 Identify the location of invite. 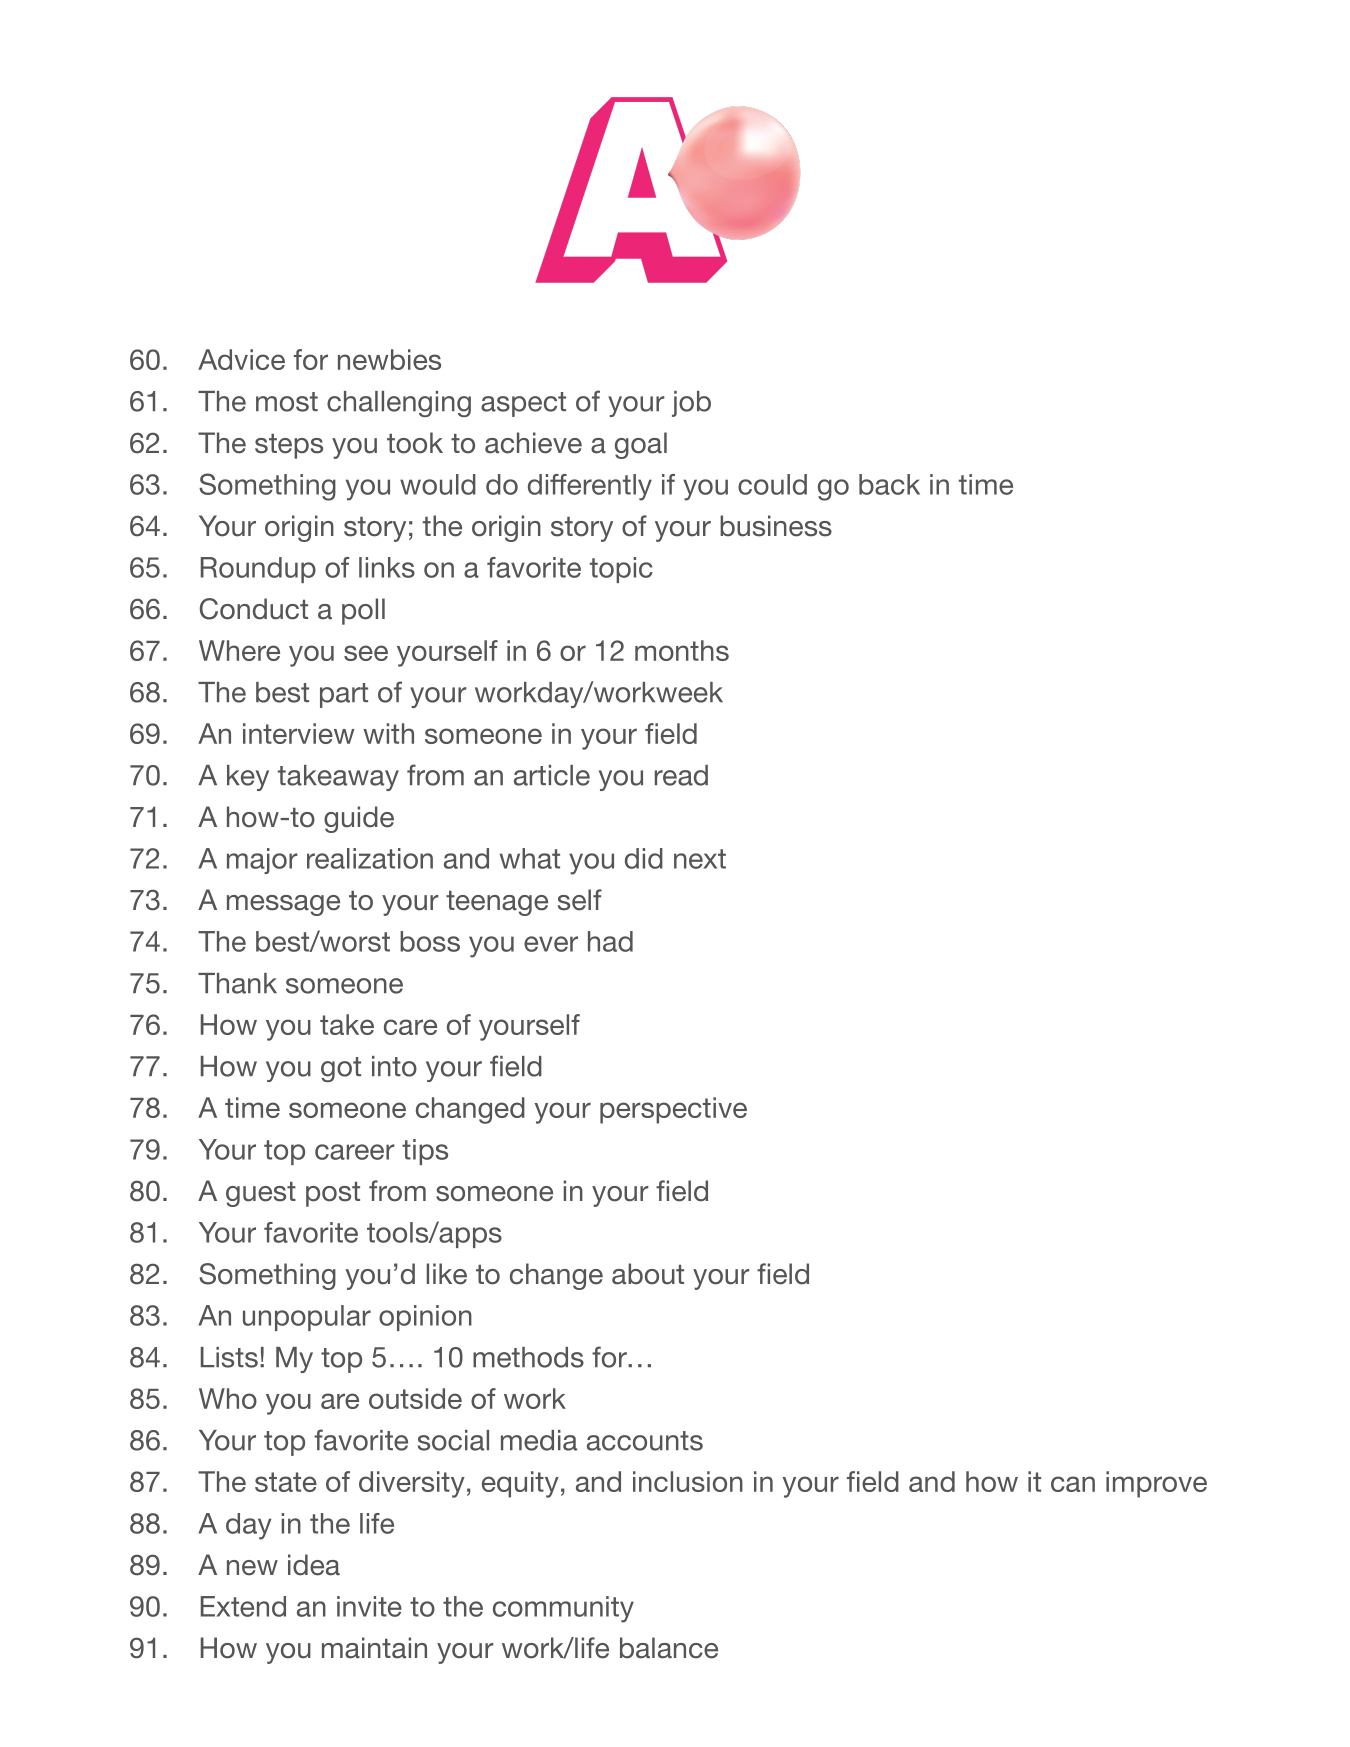
(369, 1606).
